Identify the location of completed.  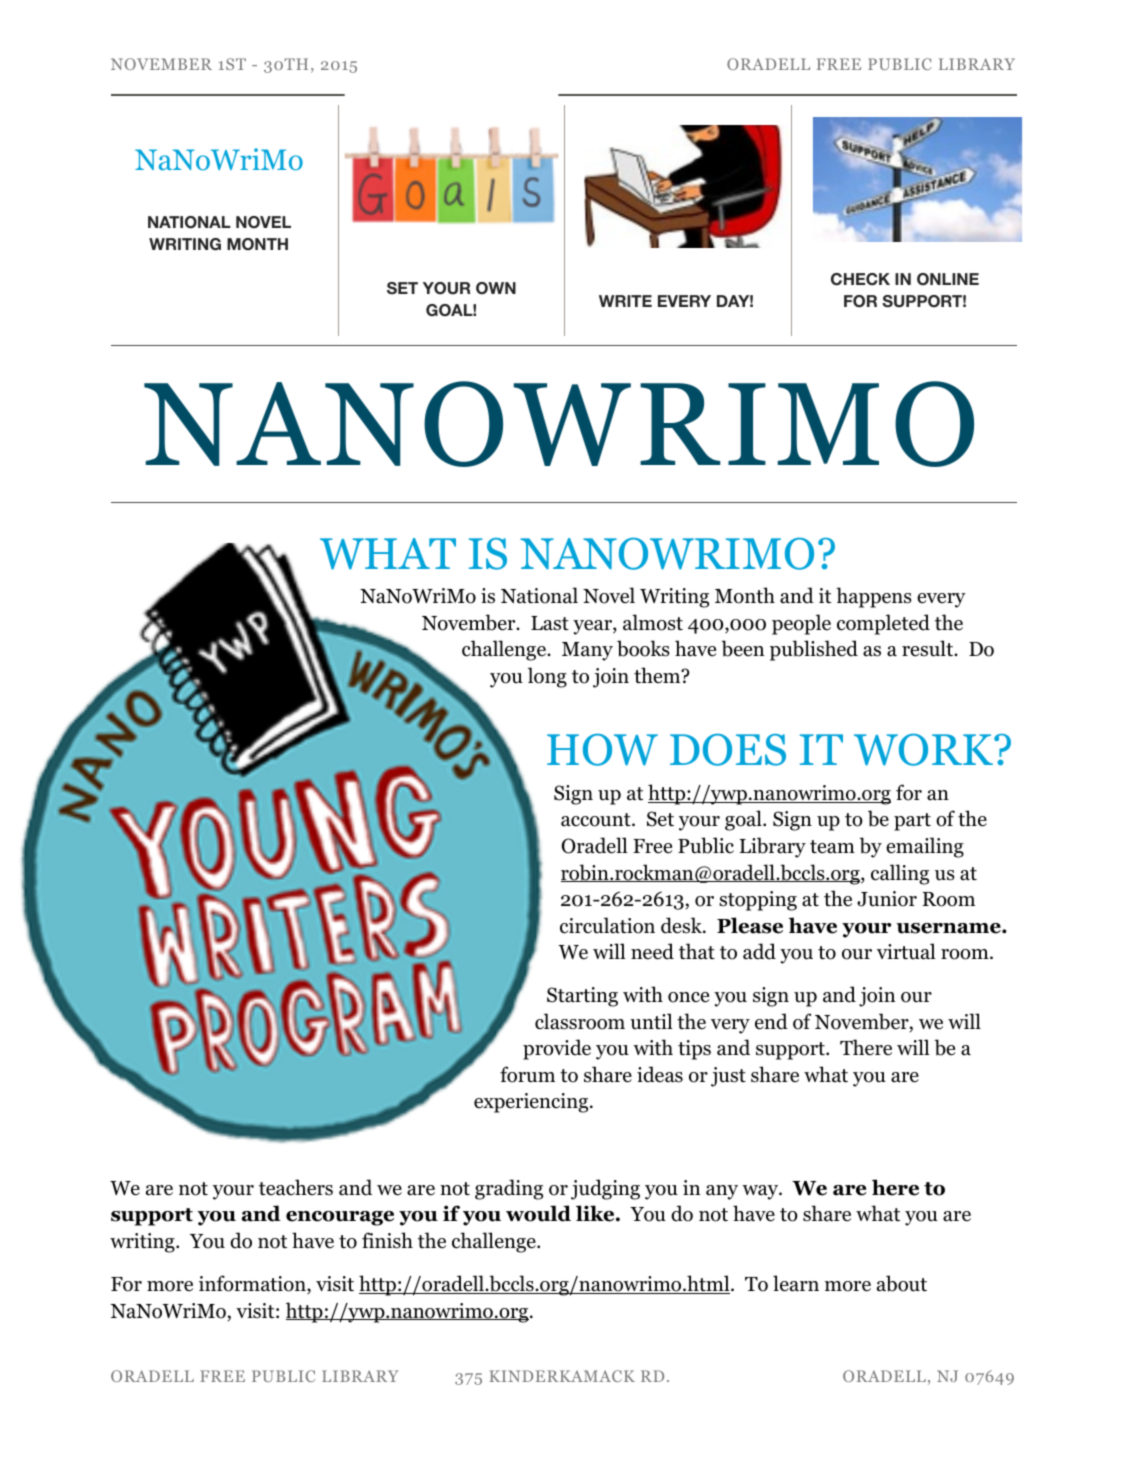
(883, 624).
